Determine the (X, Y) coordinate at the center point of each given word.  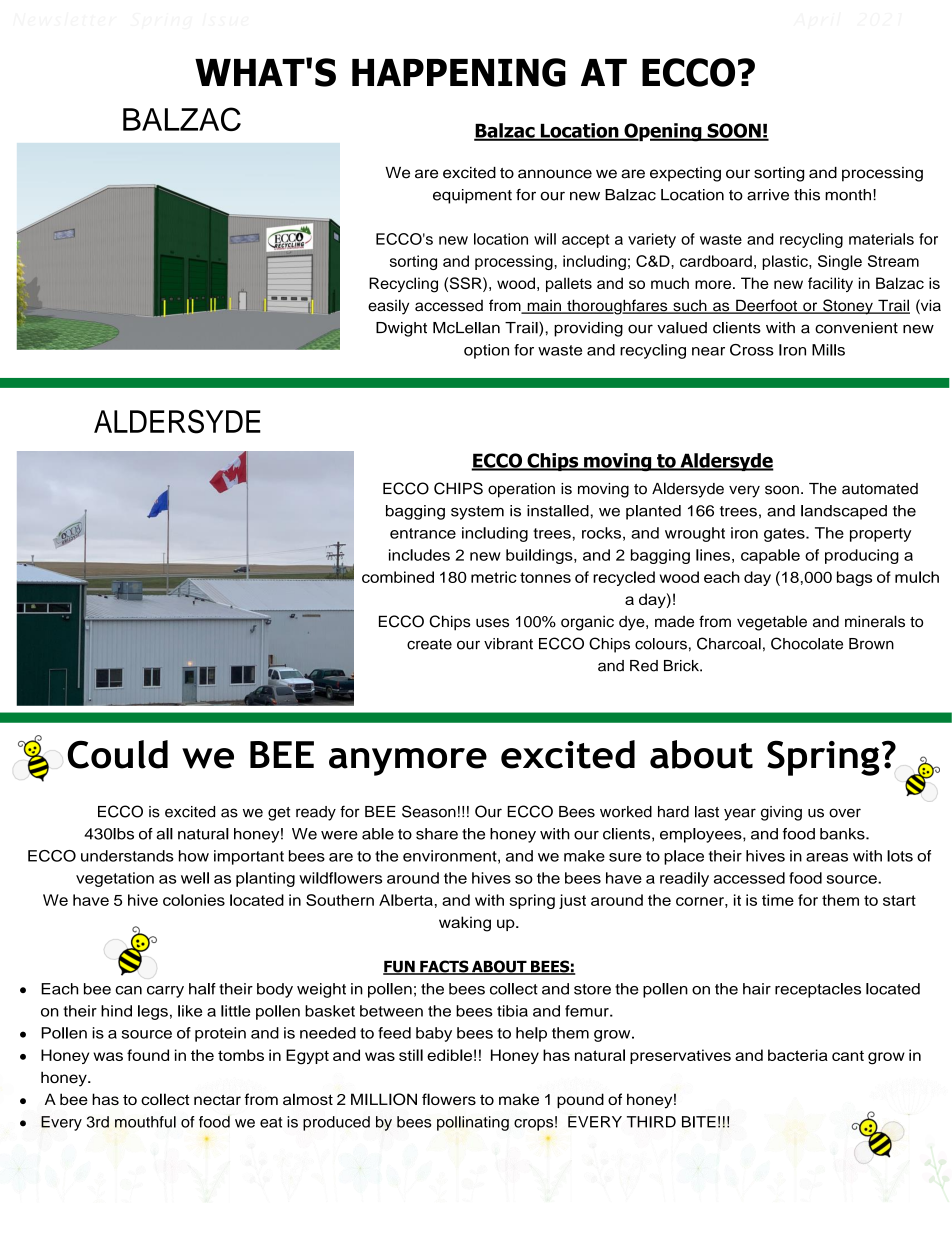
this (807, 195)
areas (827, 857)
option (486, 351)
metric (494, 577)
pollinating (473, 1123)
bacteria (798, 1055)
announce (555, 174)
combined (398, 577)
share (437, 834)
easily (388, 307)
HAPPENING (459, 72)
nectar (217, 1099)
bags (854, 578)
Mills (828, 350)
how (194, 856)
